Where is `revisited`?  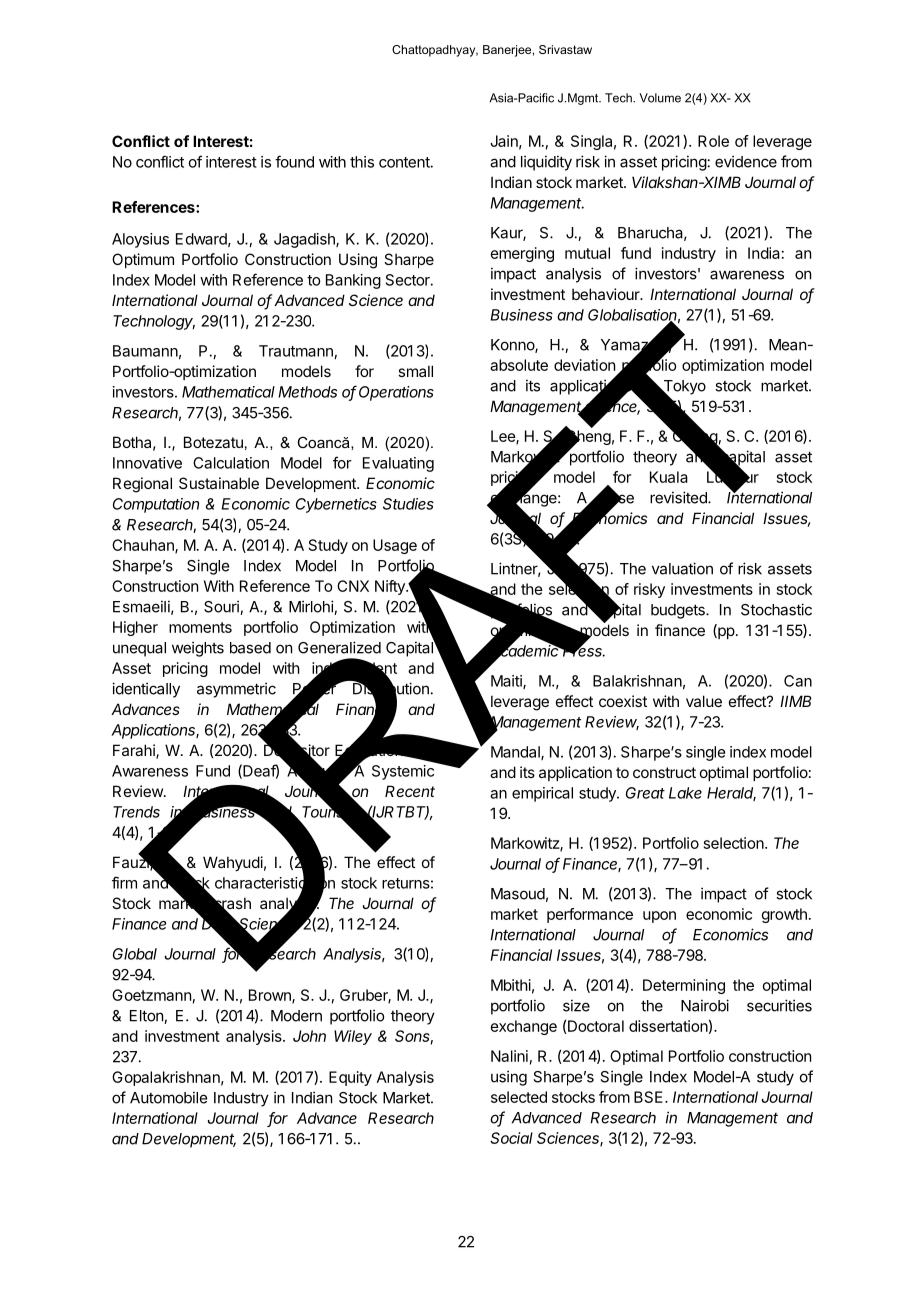 revisited is located at coordinates (679, 497).
